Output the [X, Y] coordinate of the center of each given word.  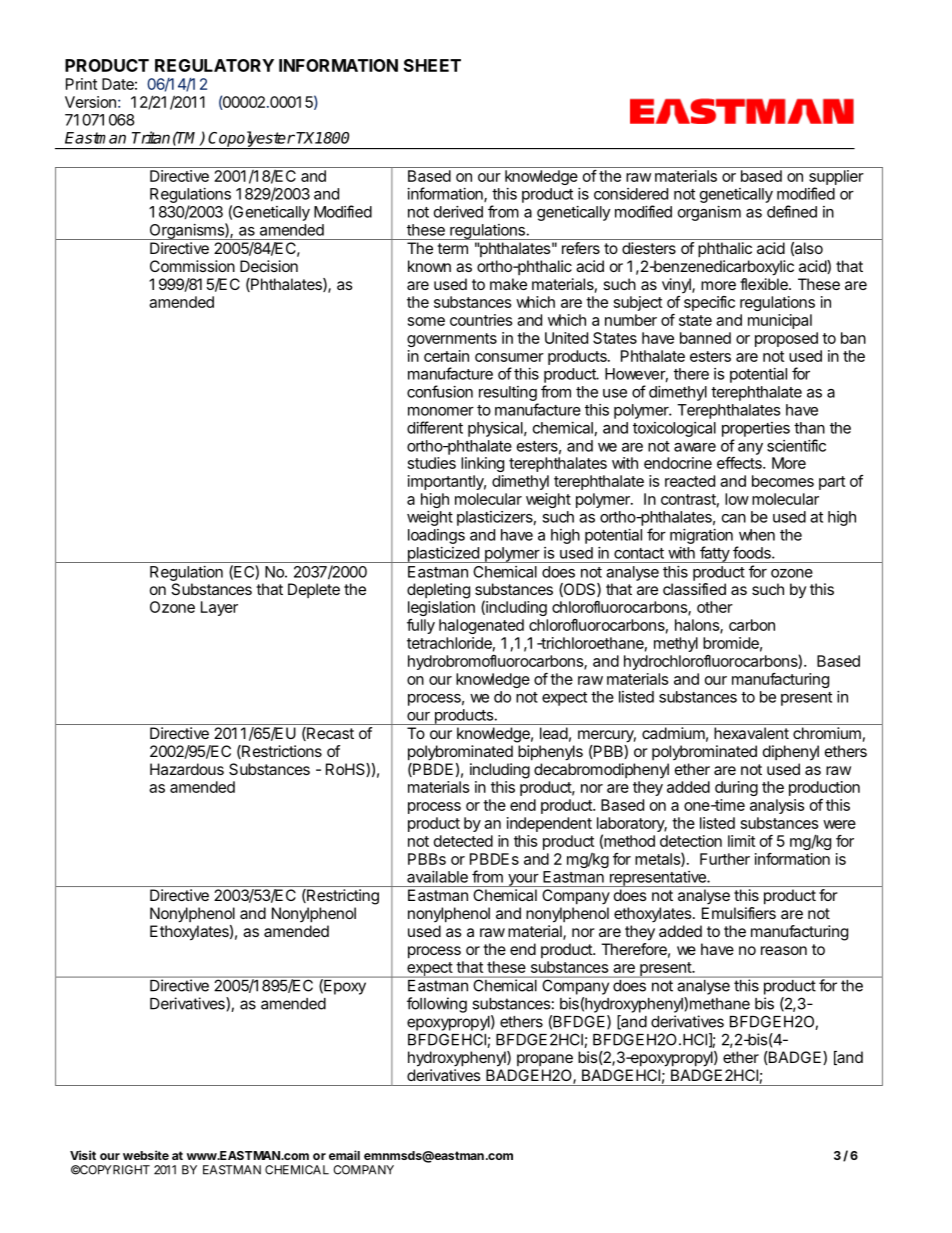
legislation [441, 608]
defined [792, 211]
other [715, 607]
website [146, 1155]
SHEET [432, 65]
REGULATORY [214, 65]
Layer [219, 608]
